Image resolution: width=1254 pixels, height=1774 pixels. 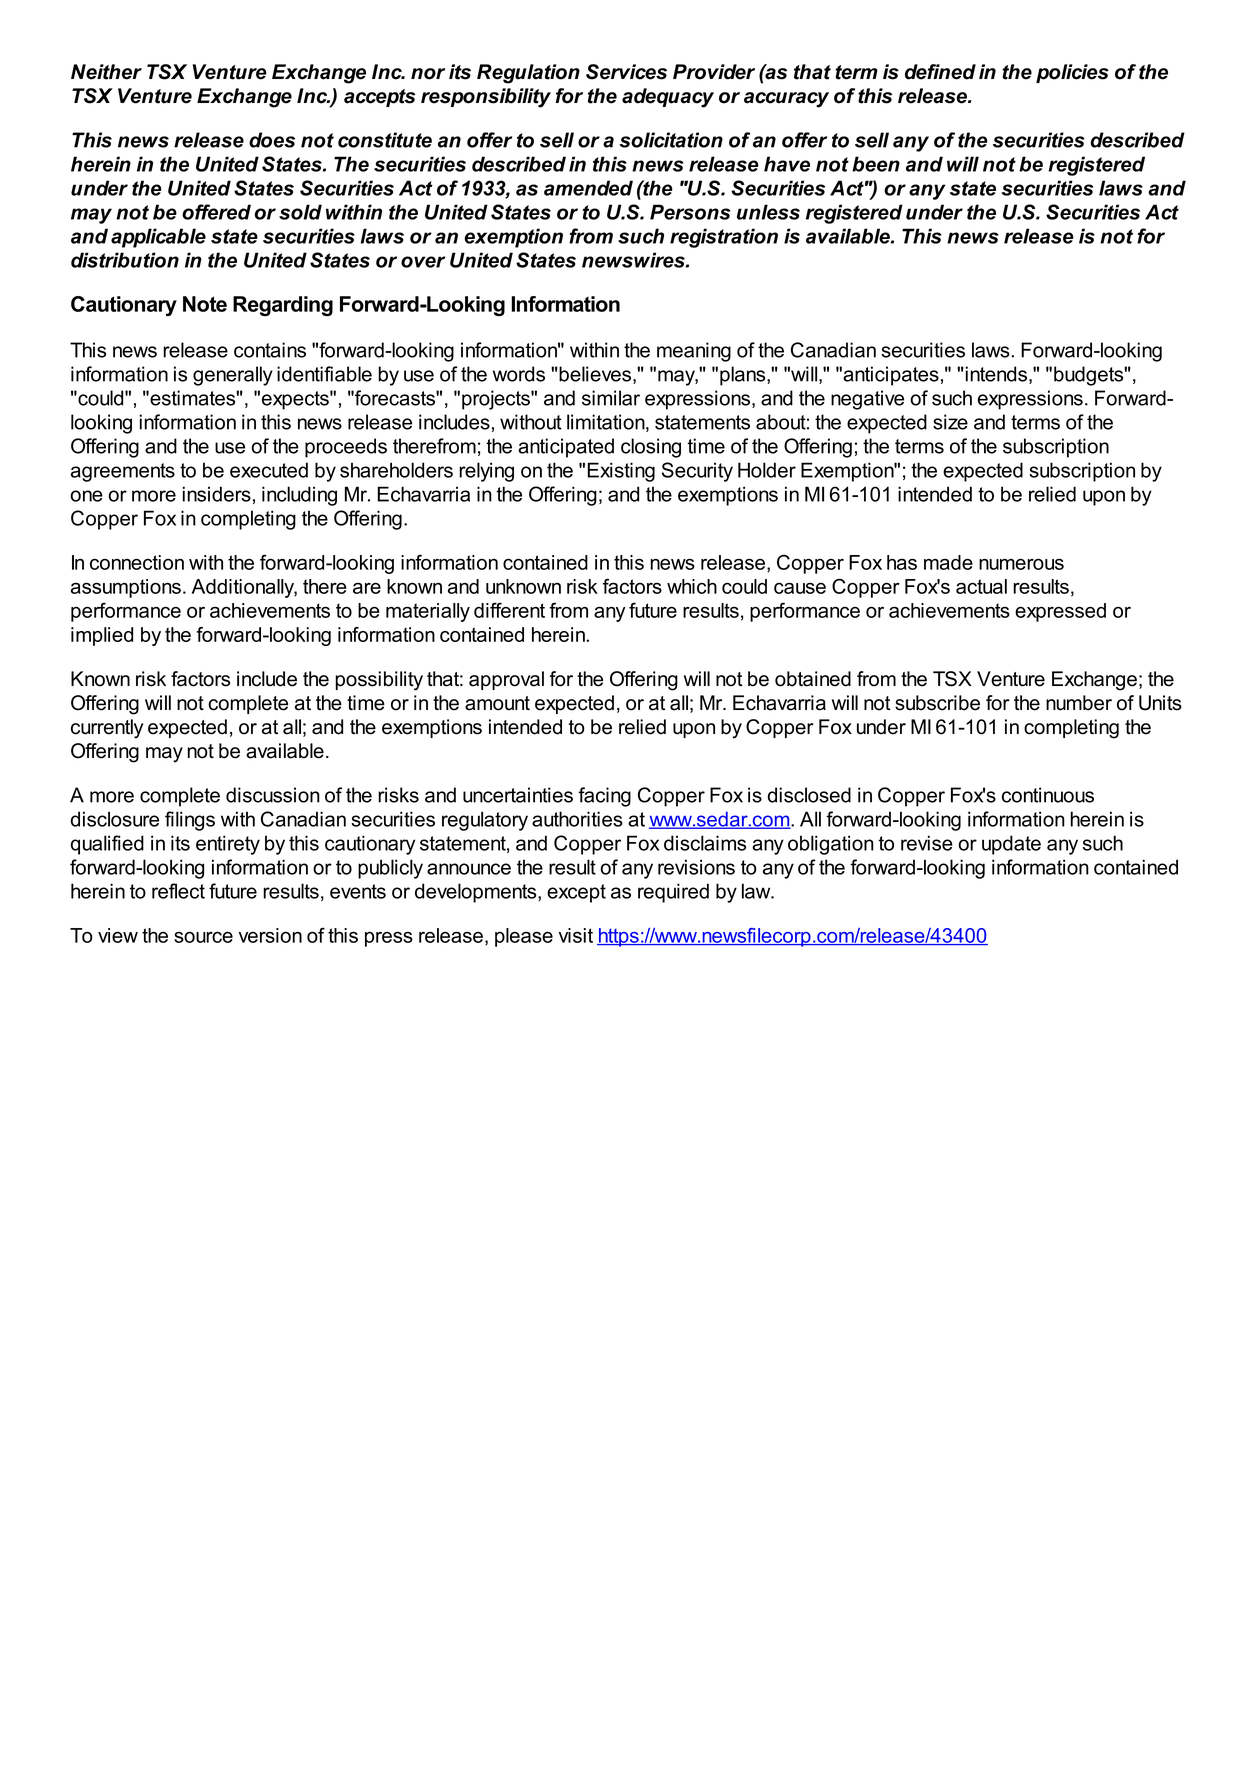 What do you see at coordinates (576, 893) in the image?
I see `except` at bounding box center [576, 893].
